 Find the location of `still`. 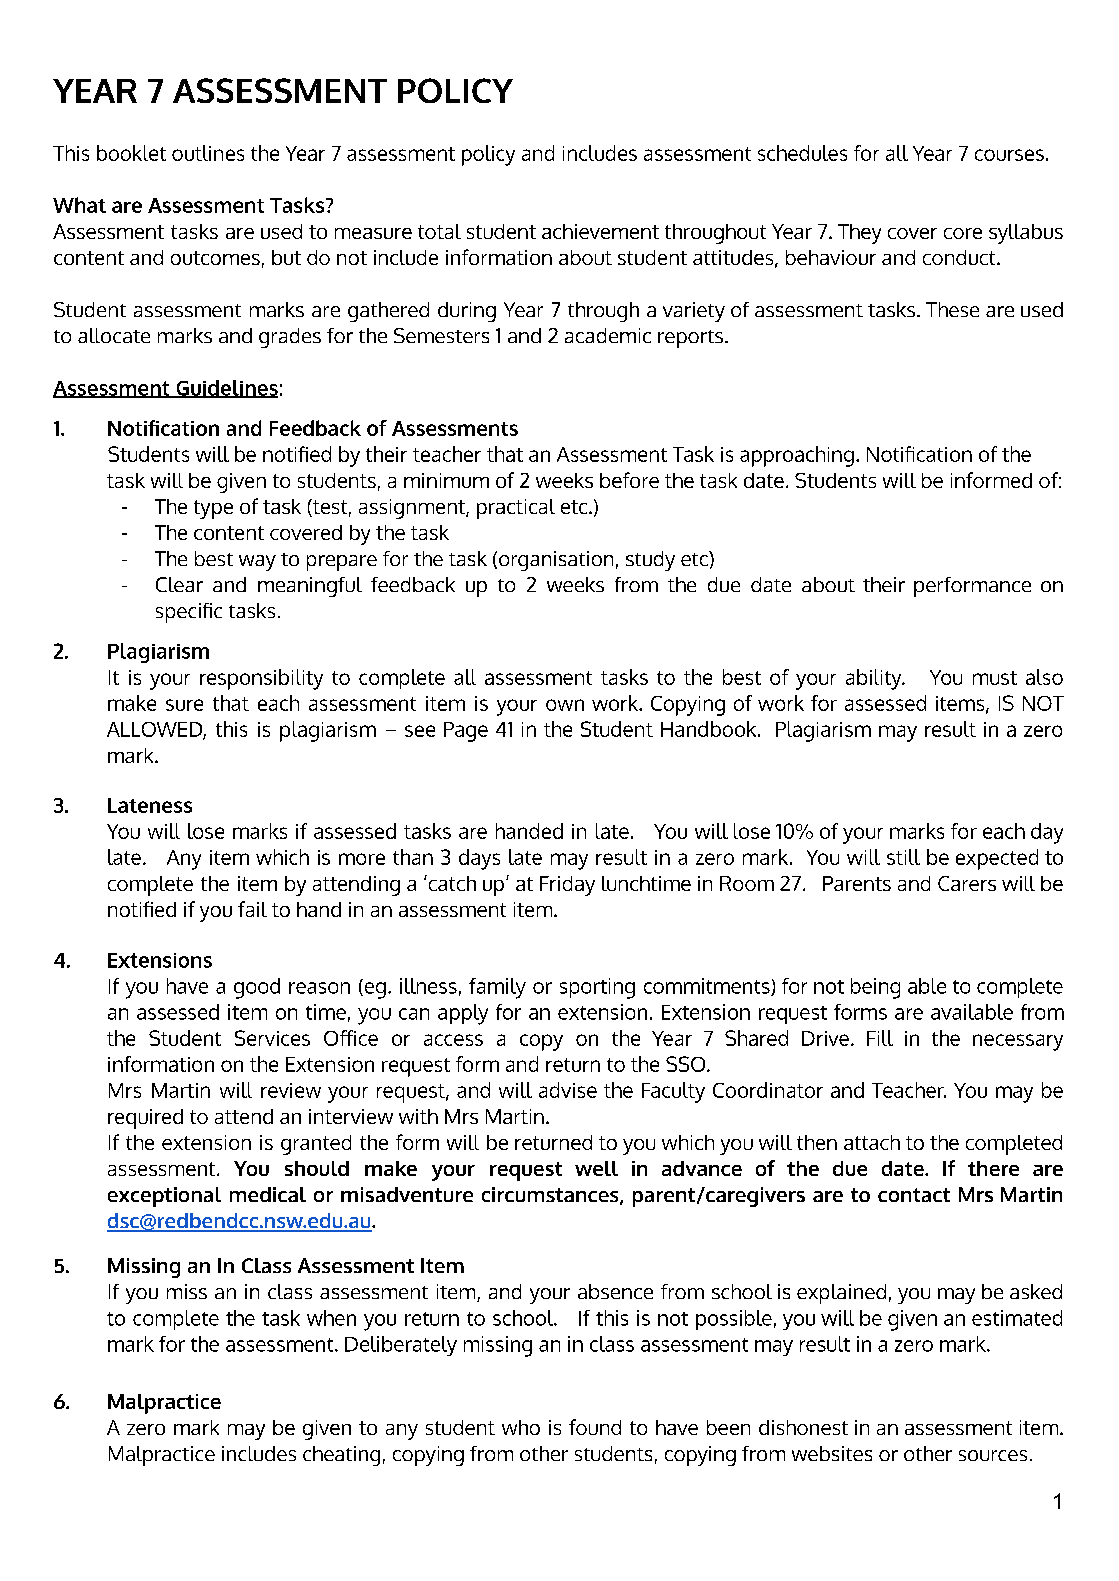

still is located at coordinates (903, 857).
